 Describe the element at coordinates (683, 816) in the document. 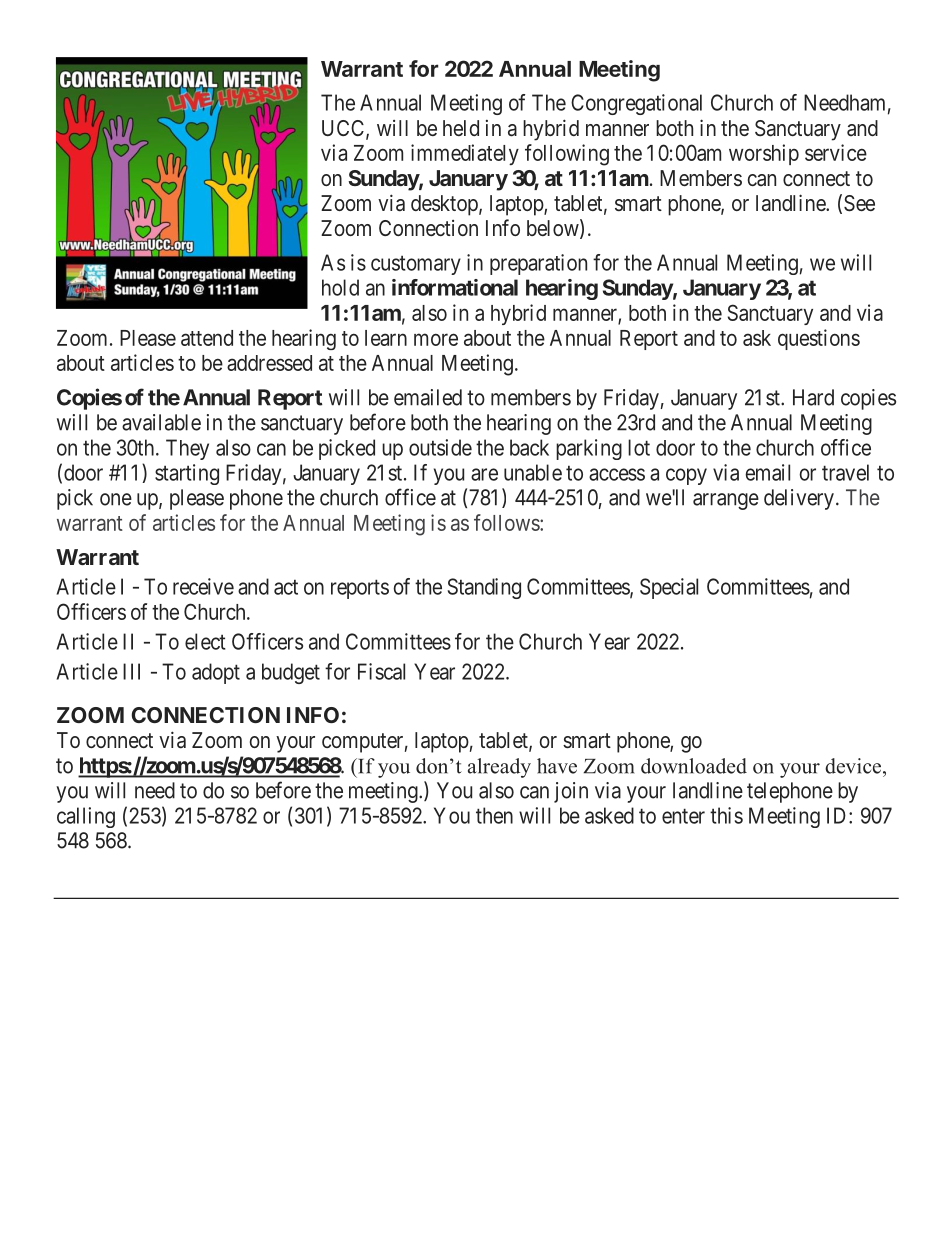

I see `enter` at that location.
